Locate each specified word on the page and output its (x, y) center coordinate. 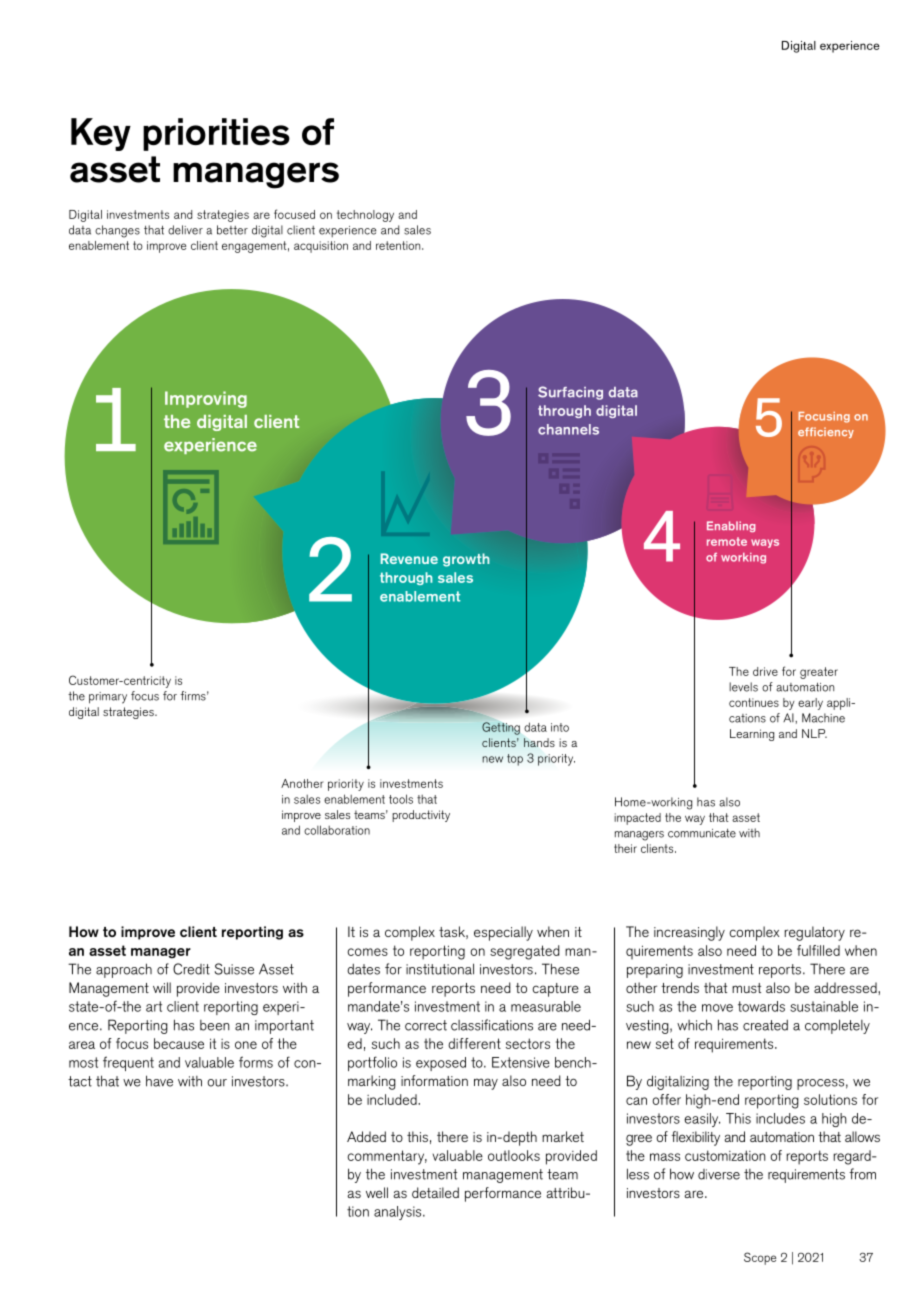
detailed (435, 1192)
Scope (760, 1258)
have (159, 1081)
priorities (216, 134)
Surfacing (570, 393)
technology (365, 216)
